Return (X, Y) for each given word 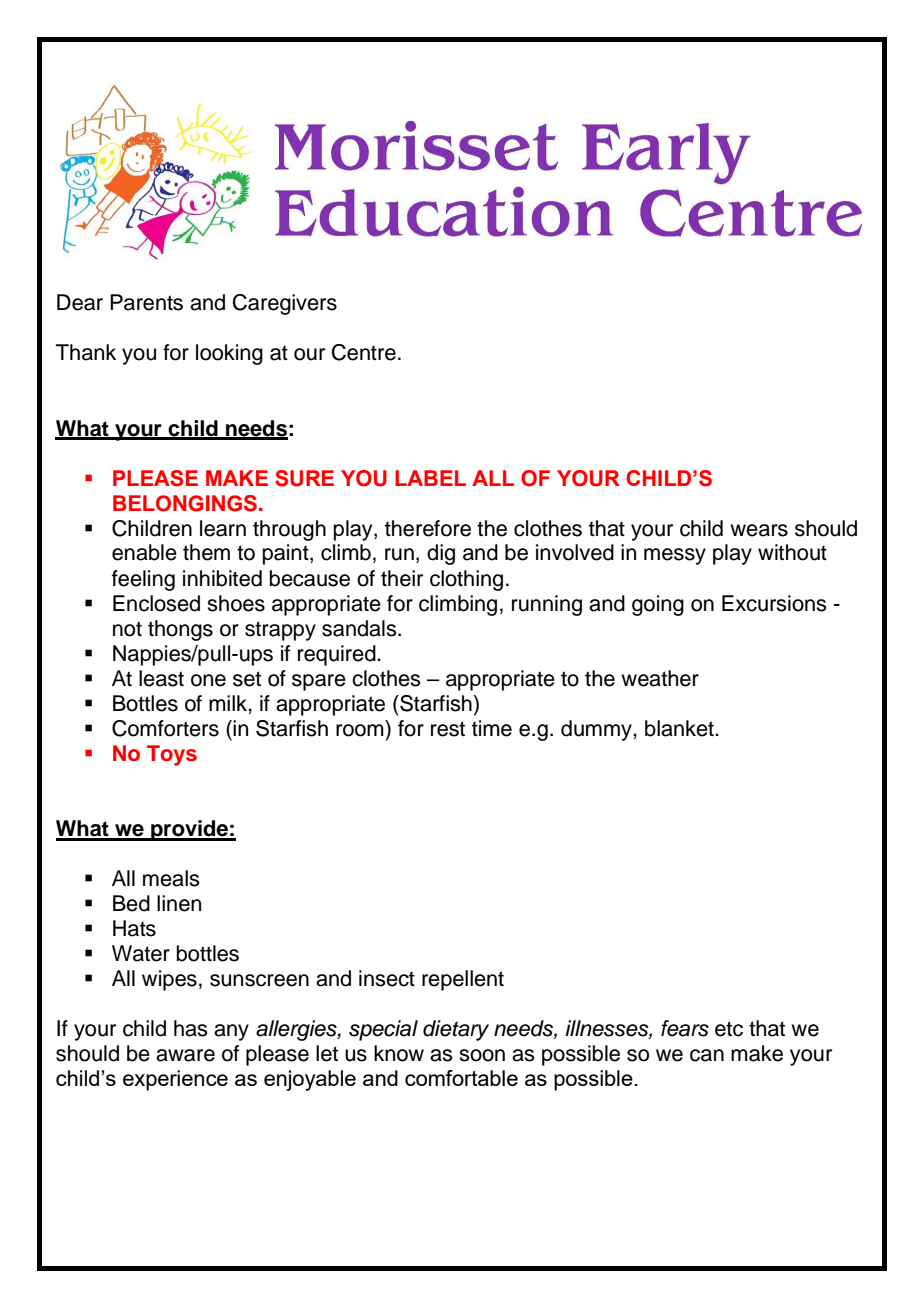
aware (185, 1055)
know (399, 1053)
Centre (364, 352)
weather (660, 678)
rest (448, 729)
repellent (463, 980)
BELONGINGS (185, 503)
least (161, 678)
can (707, 1055)
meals (171, 878)
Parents (146, 302)
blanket (680, 728)
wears (759, 530)
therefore (428, 528)
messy (675, 556)
